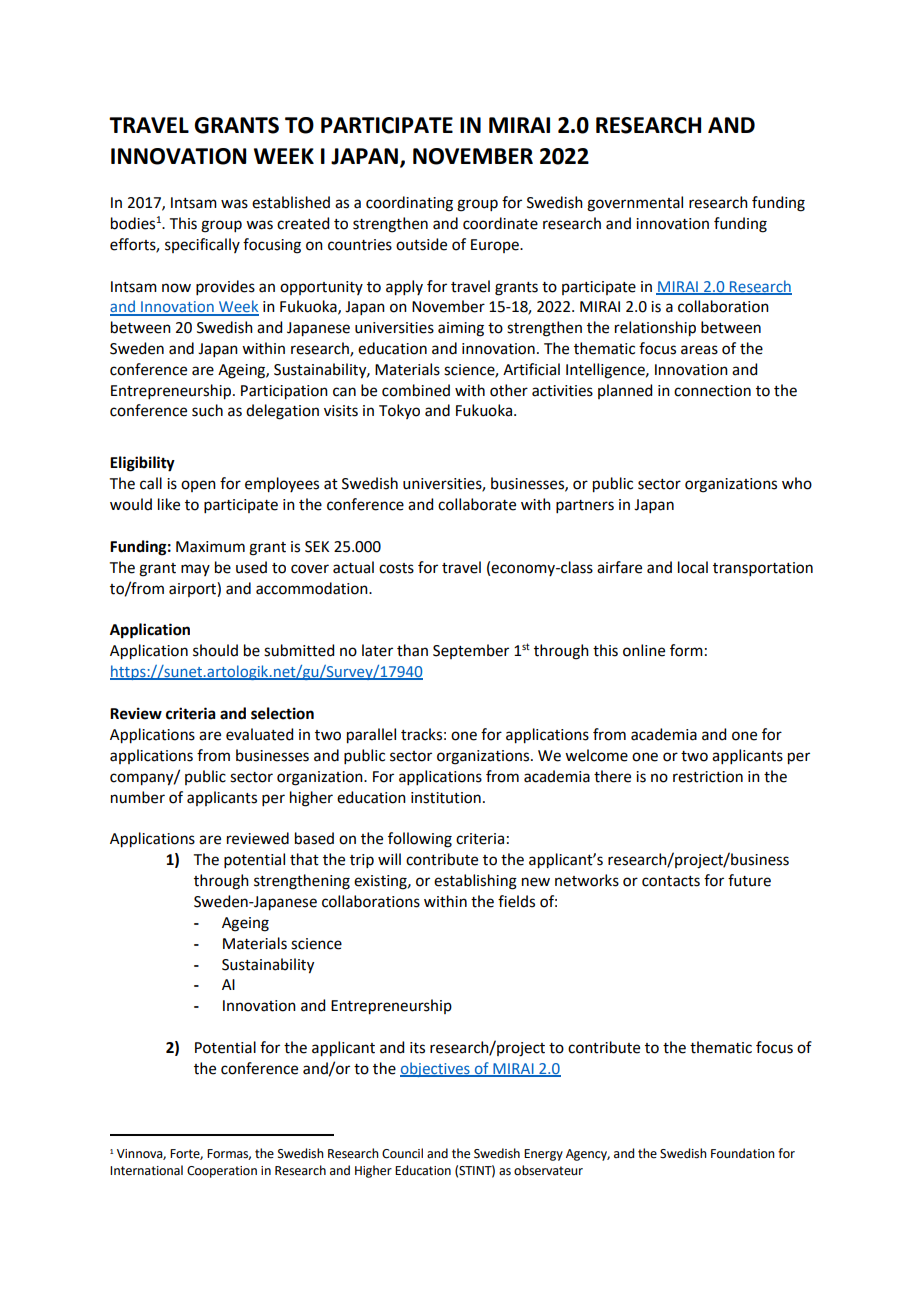 Image resolution: width=924 pixels, height=1308 pixels. Describe the element at coordinates (496, 246) in the screenshot. I see `Europe` at that location.
